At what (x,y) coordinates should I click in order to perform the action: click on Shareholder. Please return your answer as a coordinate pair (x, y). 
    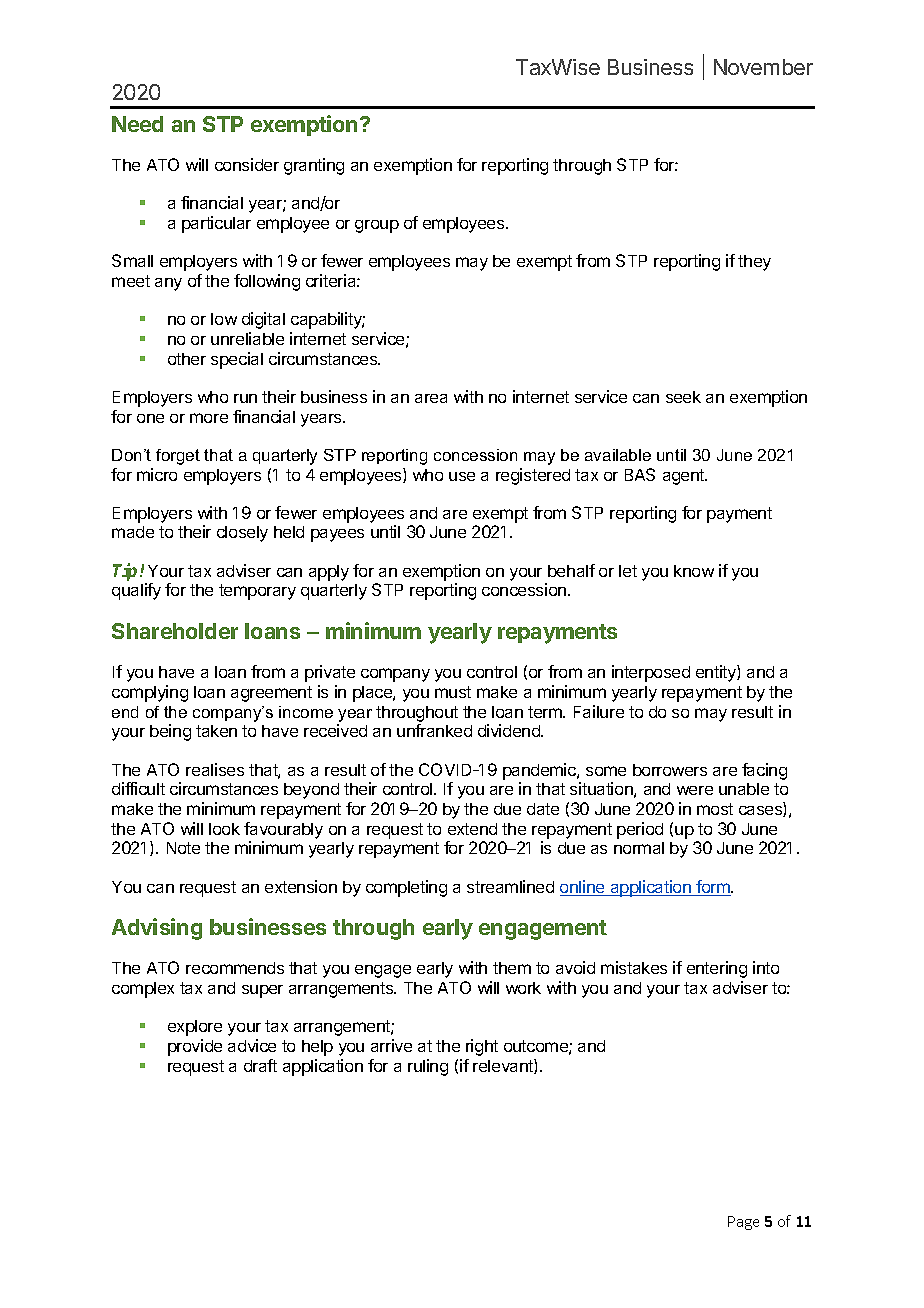
    Looking at the image, I should click on (175, 631).
